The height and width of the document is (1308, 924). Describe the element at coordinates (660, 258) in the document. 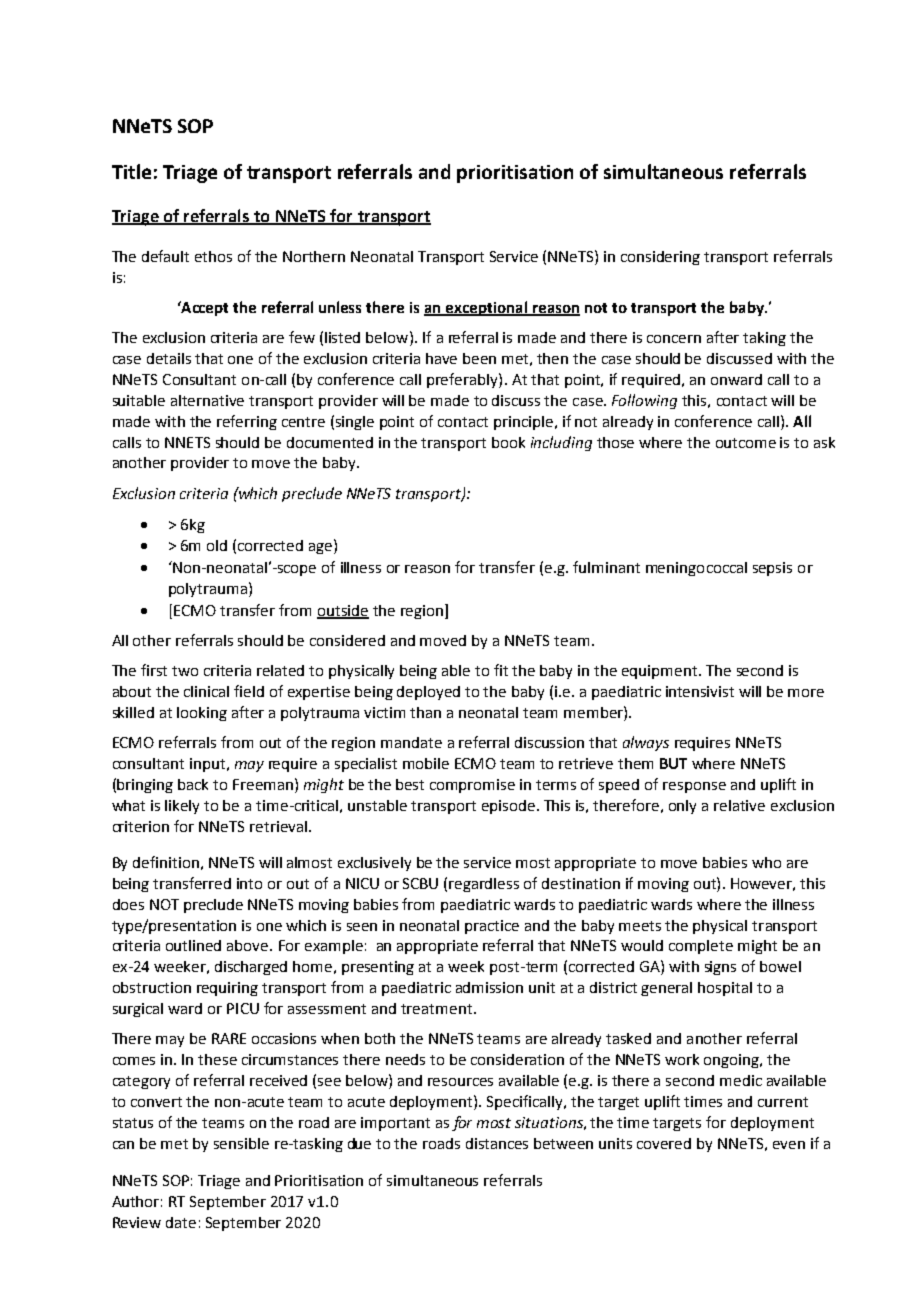

I see `considering` at that location.
